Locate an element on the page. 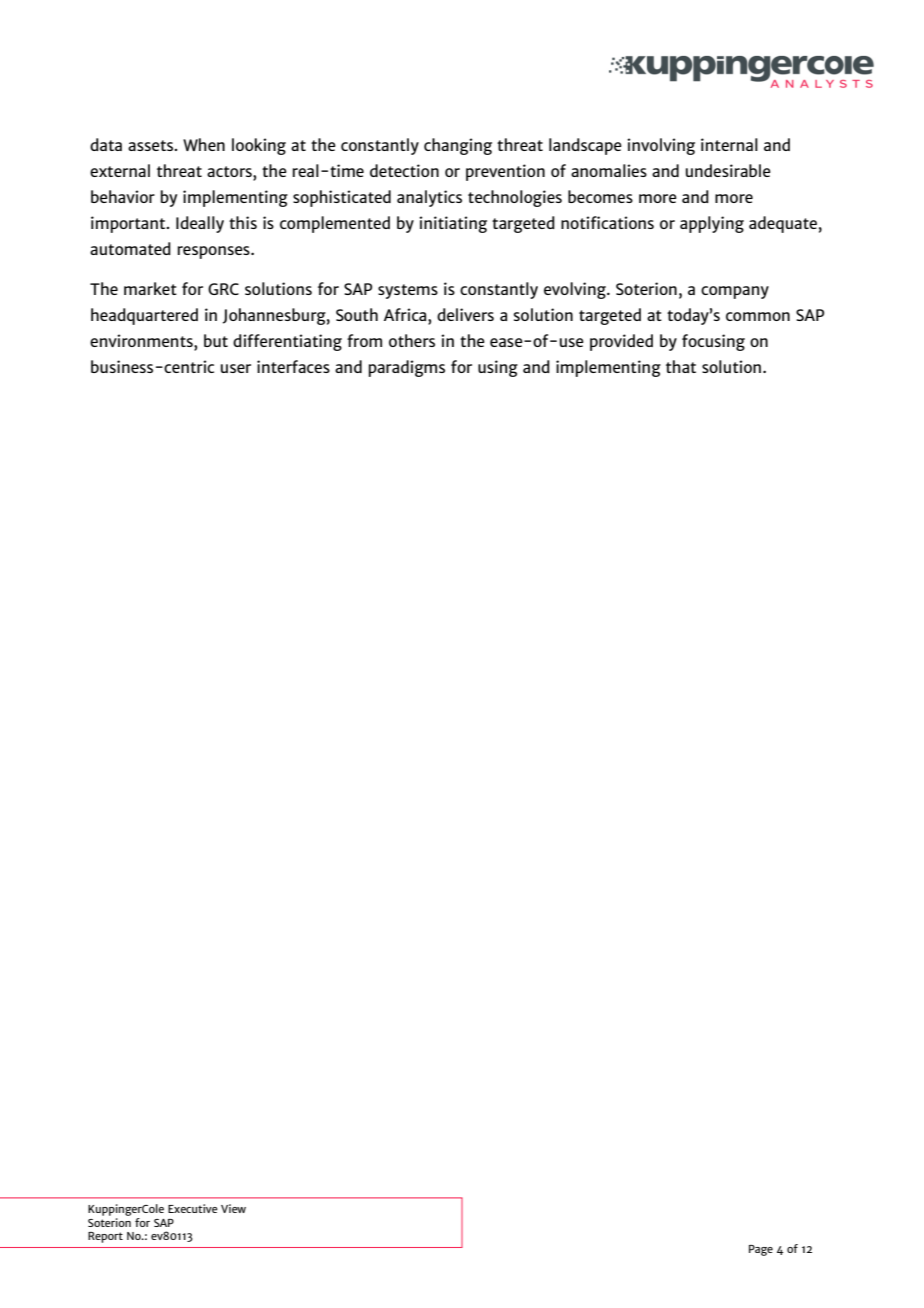  analytics is located at coordinates (429, 198).
